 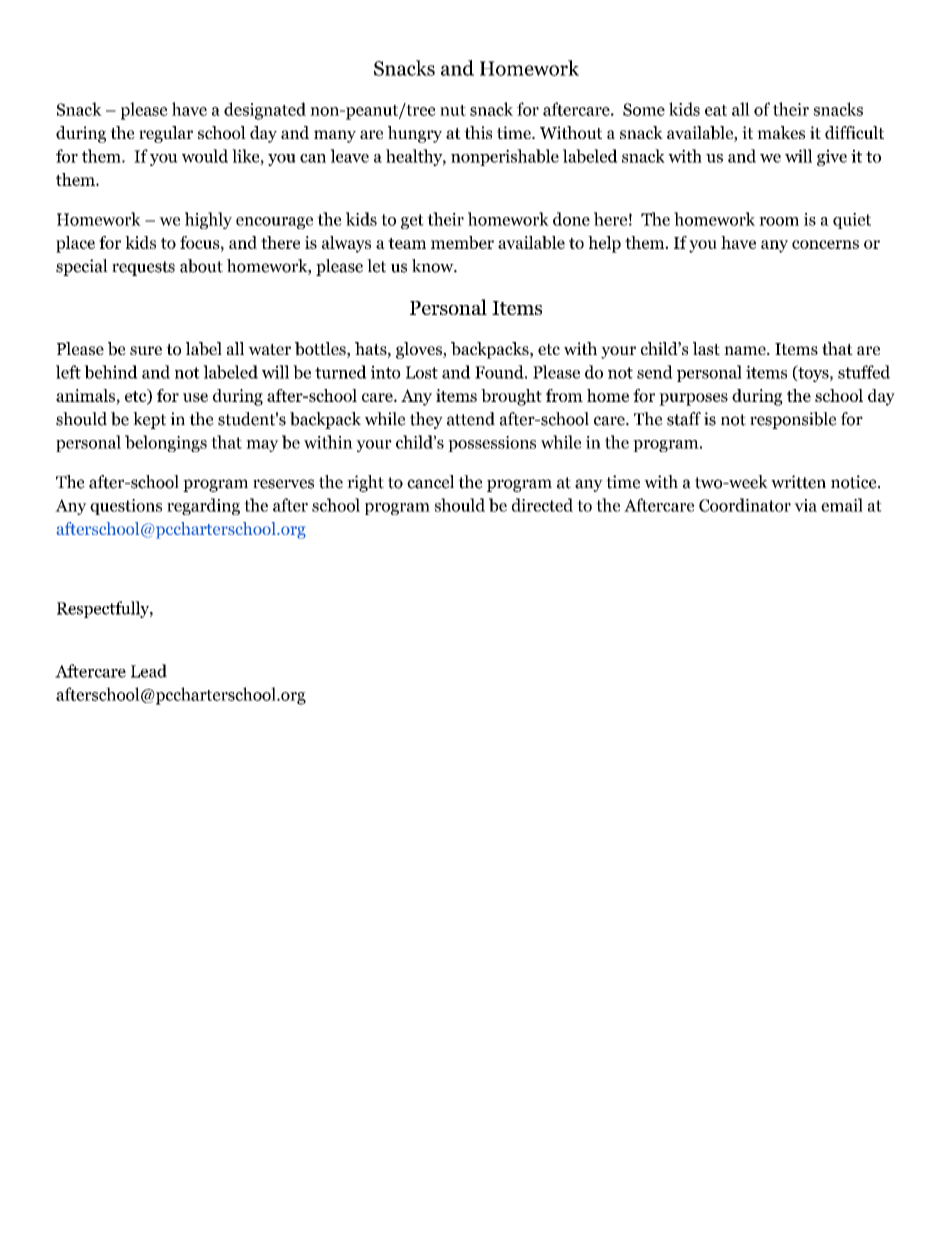 I want to click on regular, so click(x=166, y=134).
